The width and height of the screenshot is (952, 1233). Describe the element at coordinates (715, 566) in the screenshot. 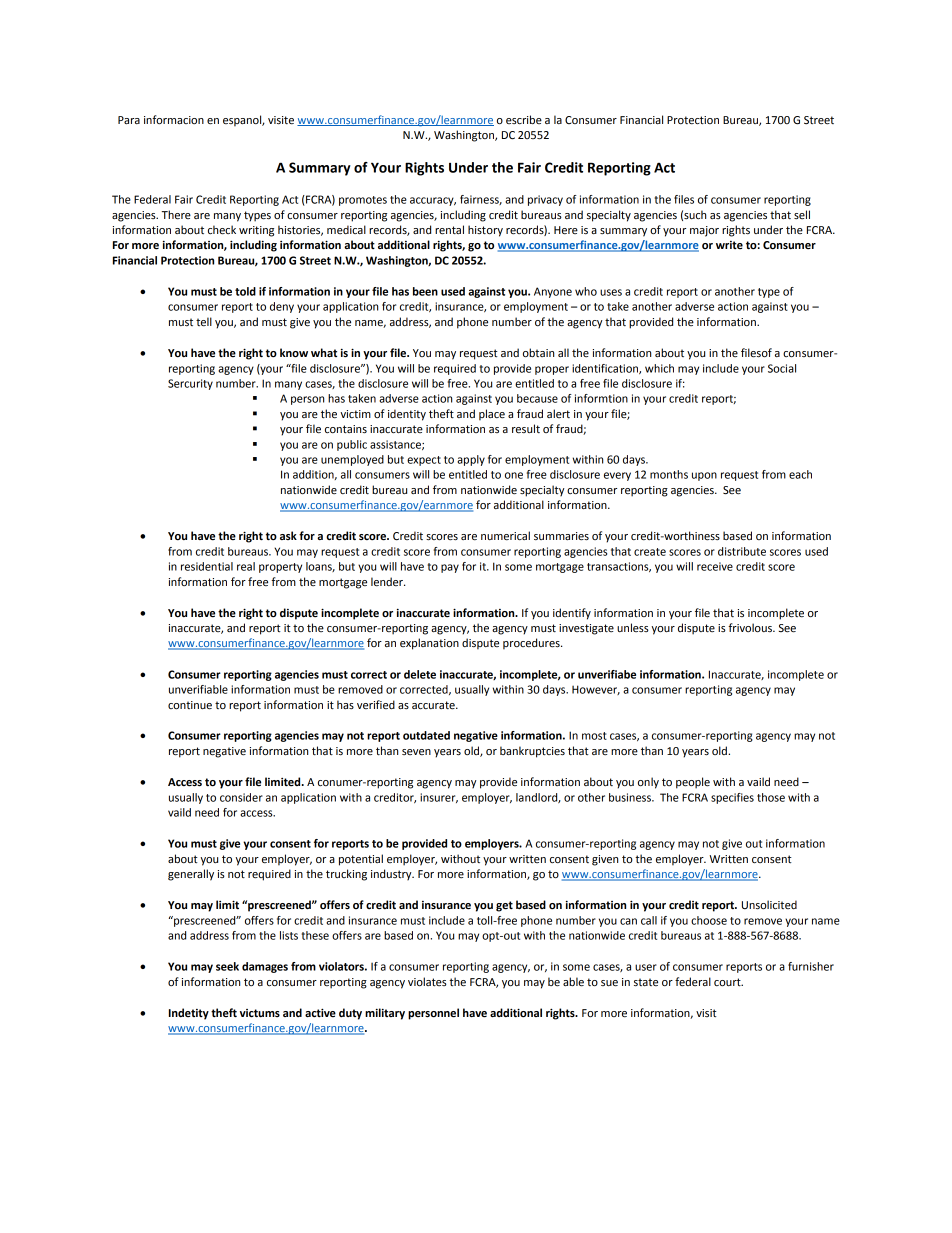

I see `receive` at that location.
